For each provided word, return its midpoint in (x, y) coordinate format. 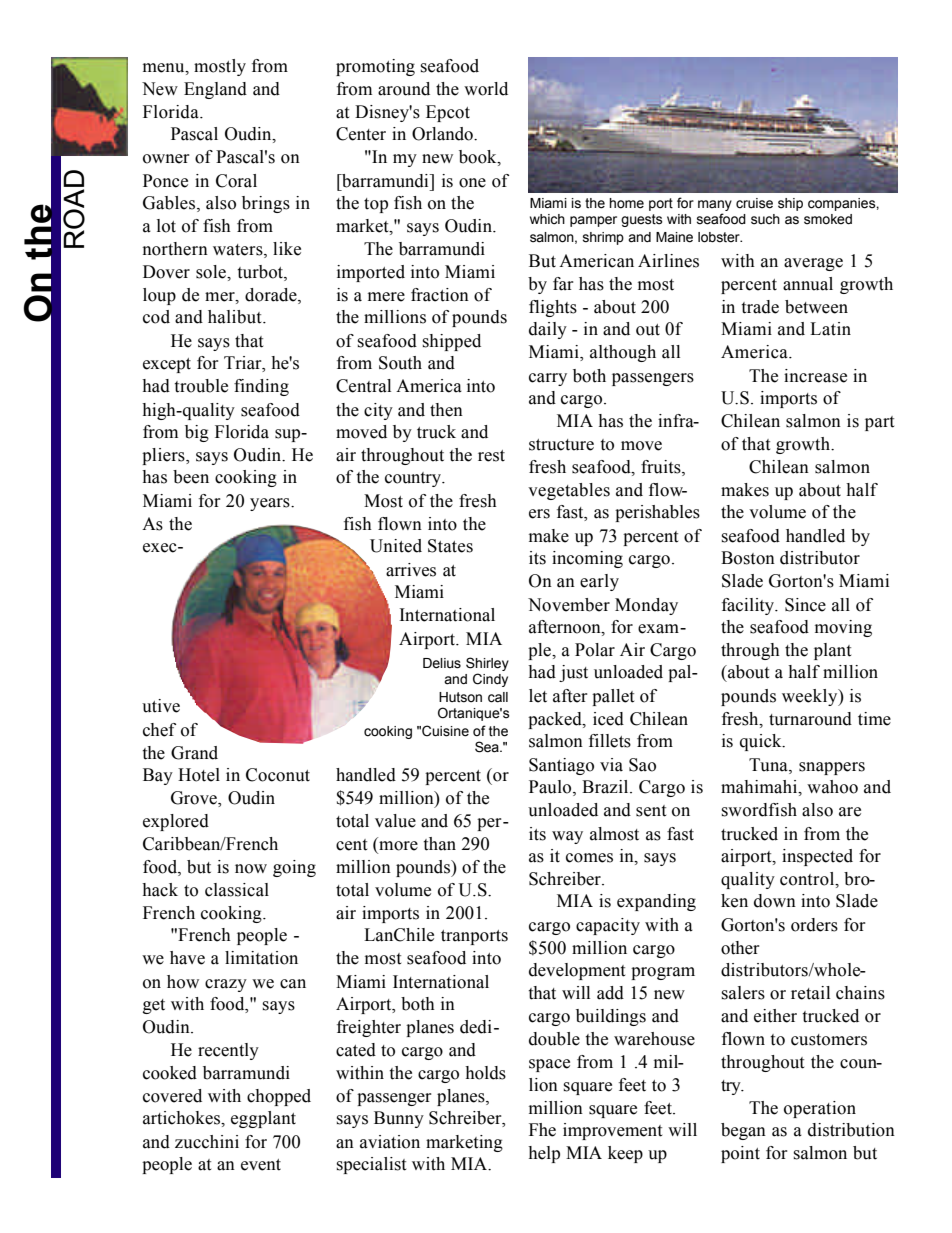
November (569, 605)
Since (805, 605)
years (271, 504)
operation (820, 1109)
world (486, 89)
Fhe (542, 1130)
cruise (754, 203)
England (215, 90)
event (261, 1165)
